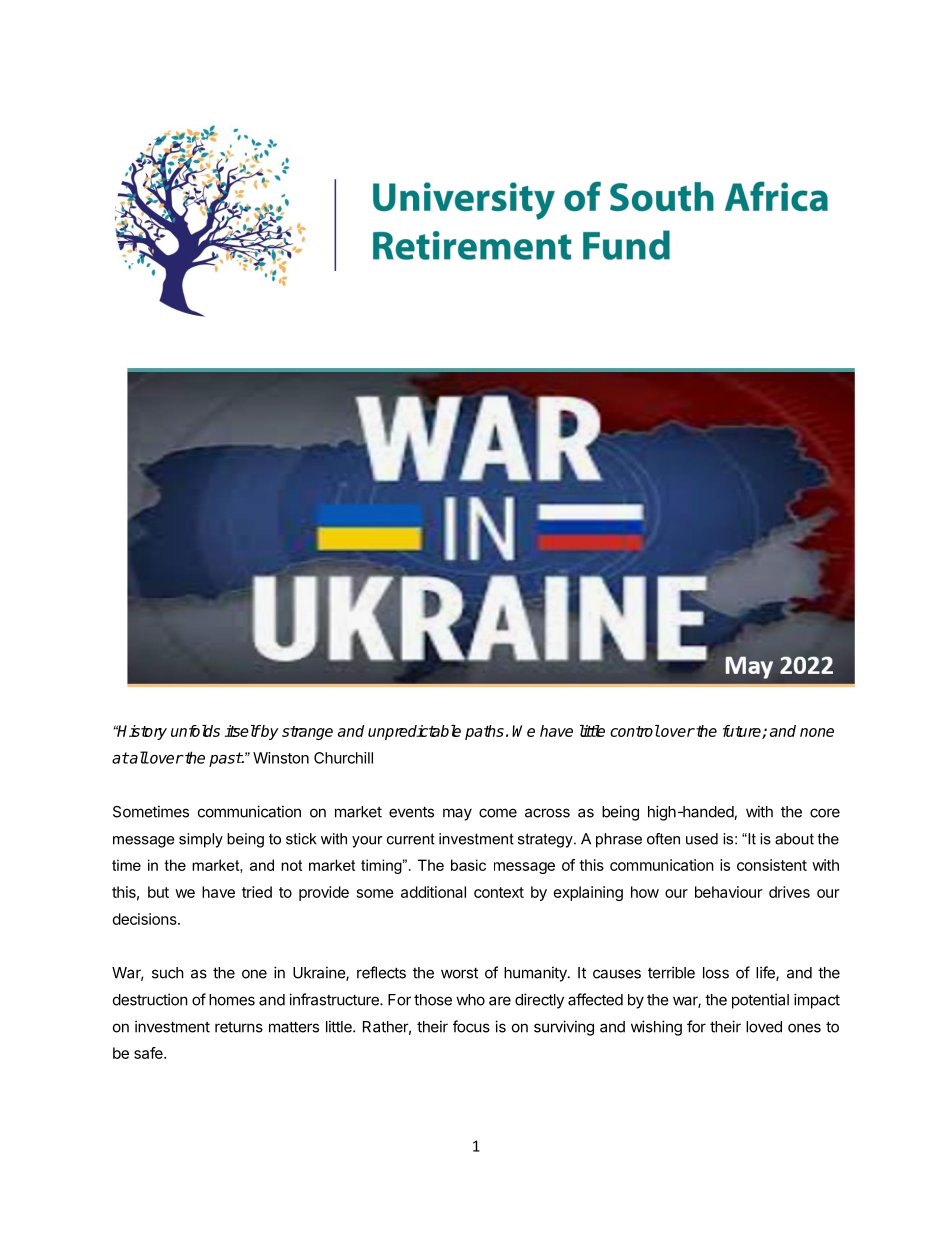 Image resolution: width=952 pixels, height=1233 pixels. Describe the element at coordinates (195, 731) in the screenshot. I see `unfolds` at that location.
